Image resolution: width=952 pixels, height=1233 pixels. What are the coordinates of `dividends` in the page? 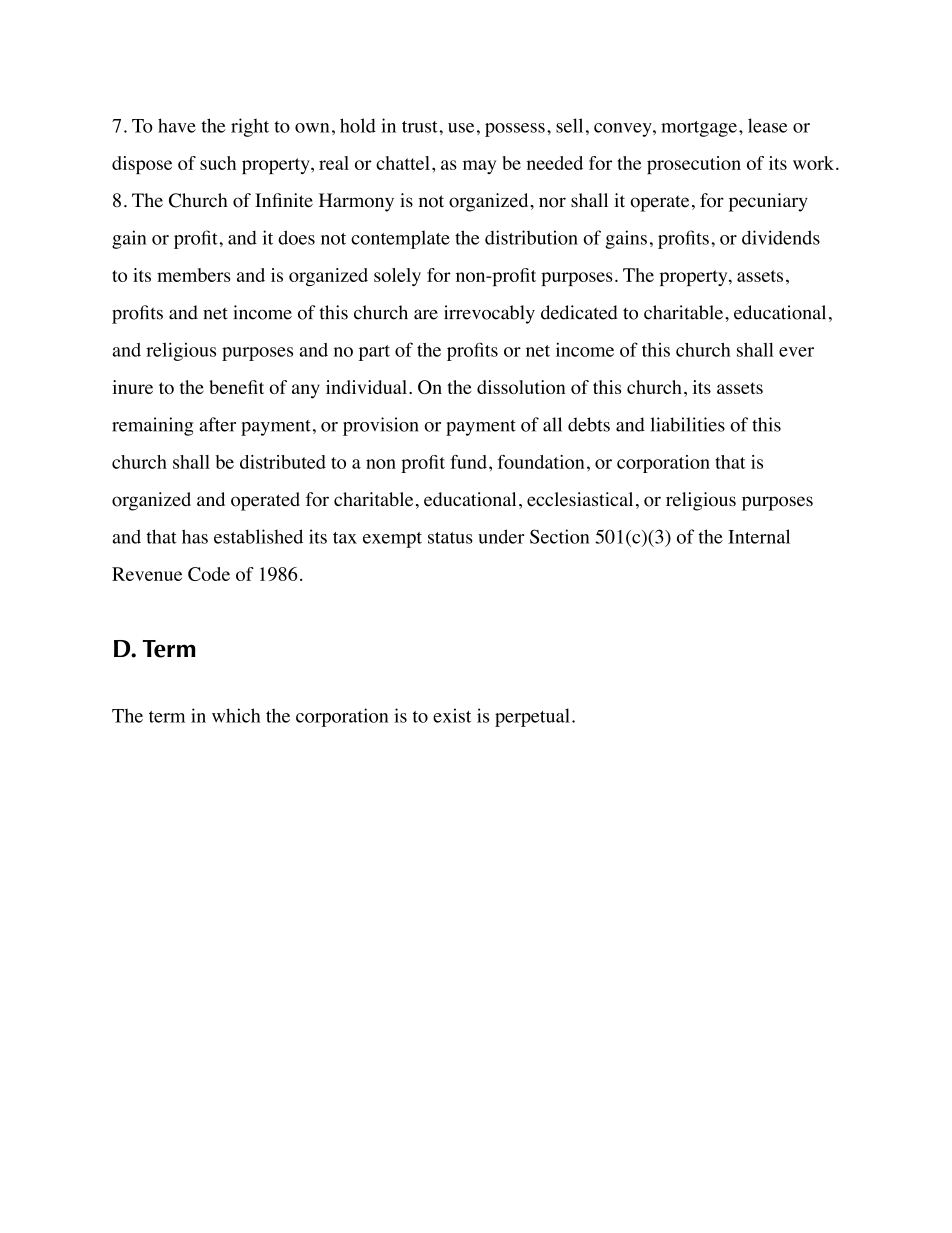 It's located at (781, 237).
